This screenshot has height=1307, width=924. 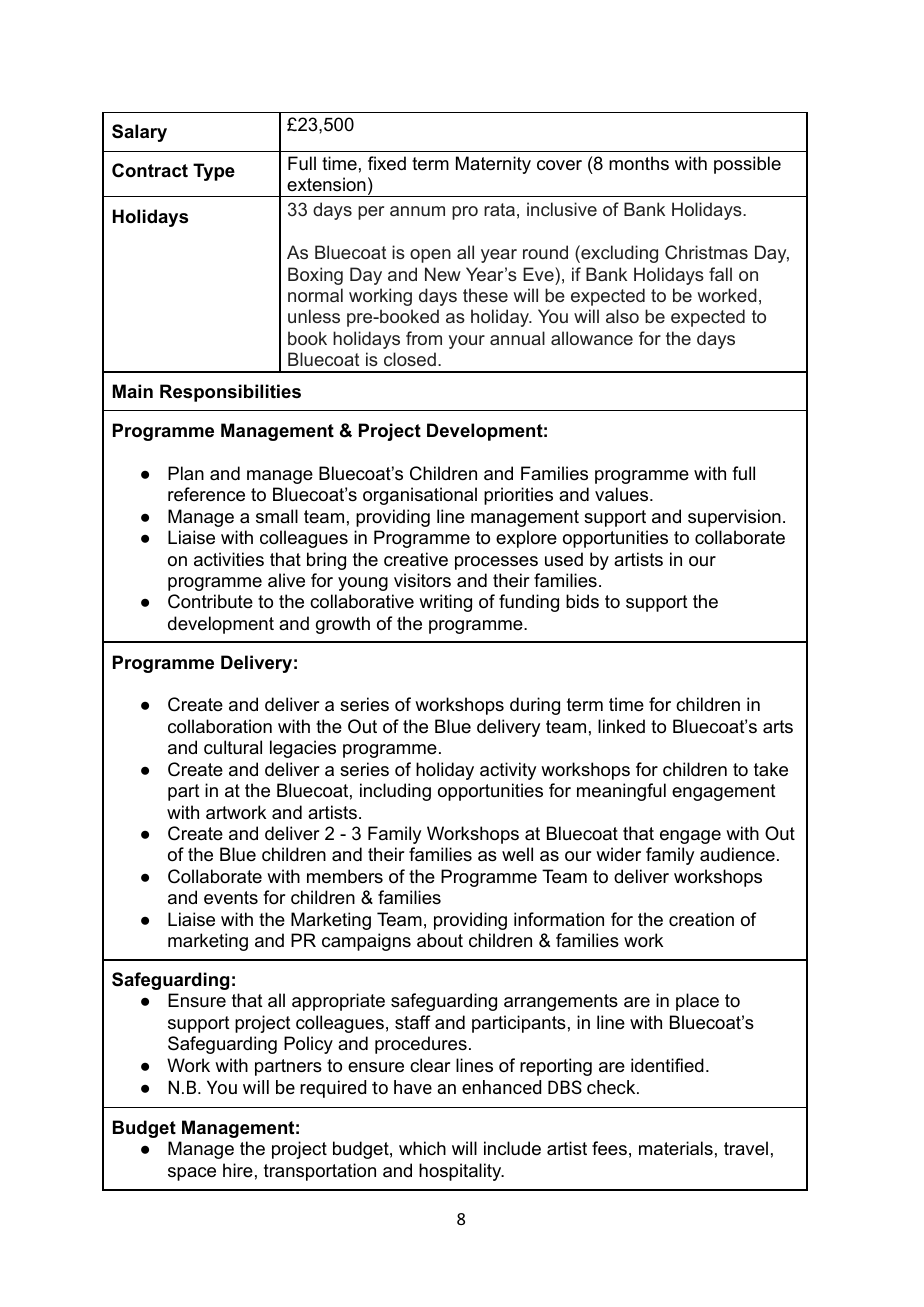 What do you see at coordinates (420, 496) in the screenshot?
I see `organisational` at bounding box center [420, 496].
